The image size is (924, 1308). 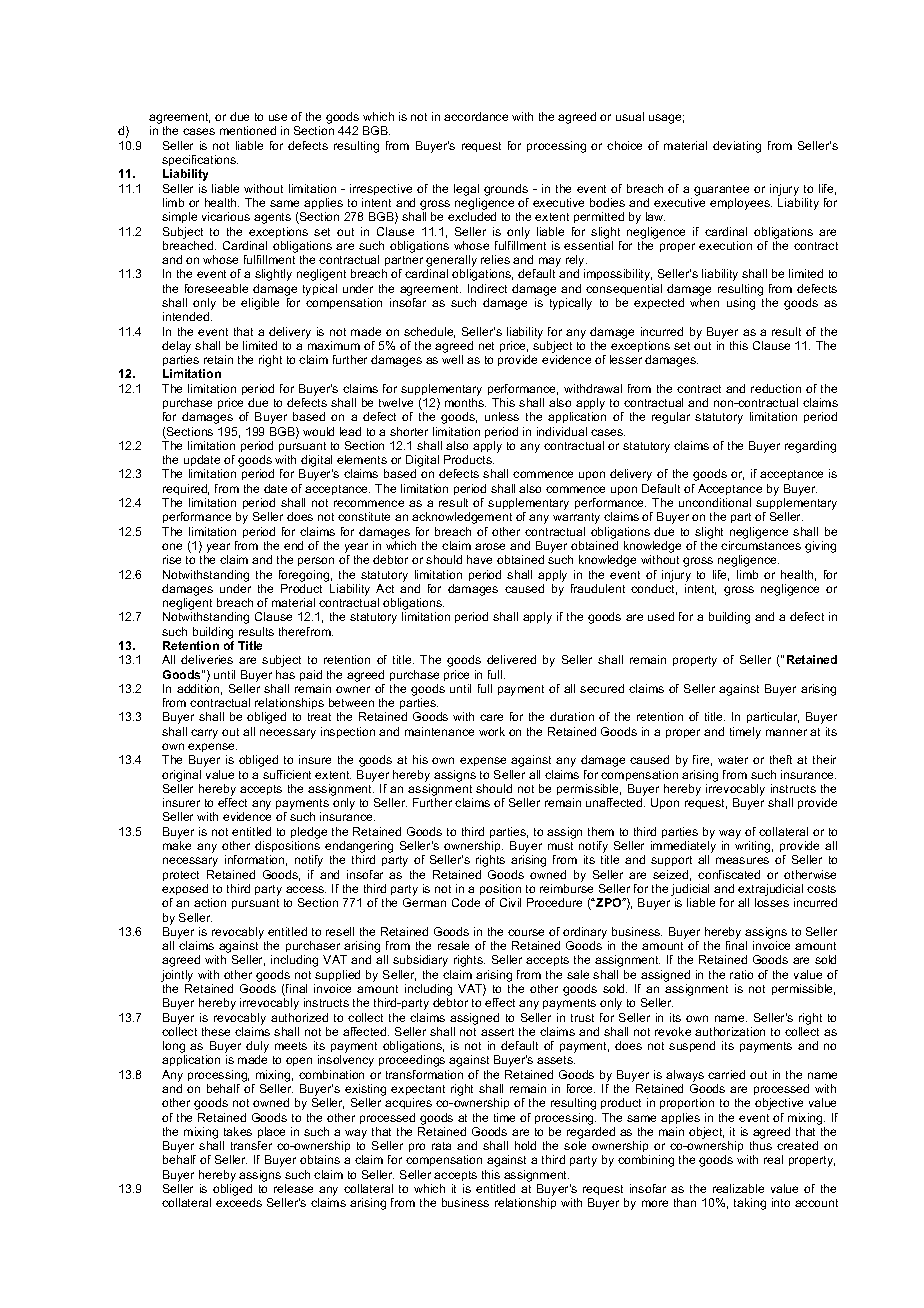 What do you see at coordinates (560, 846) in the document?
I see `must` at bounding box center [560, 846].
